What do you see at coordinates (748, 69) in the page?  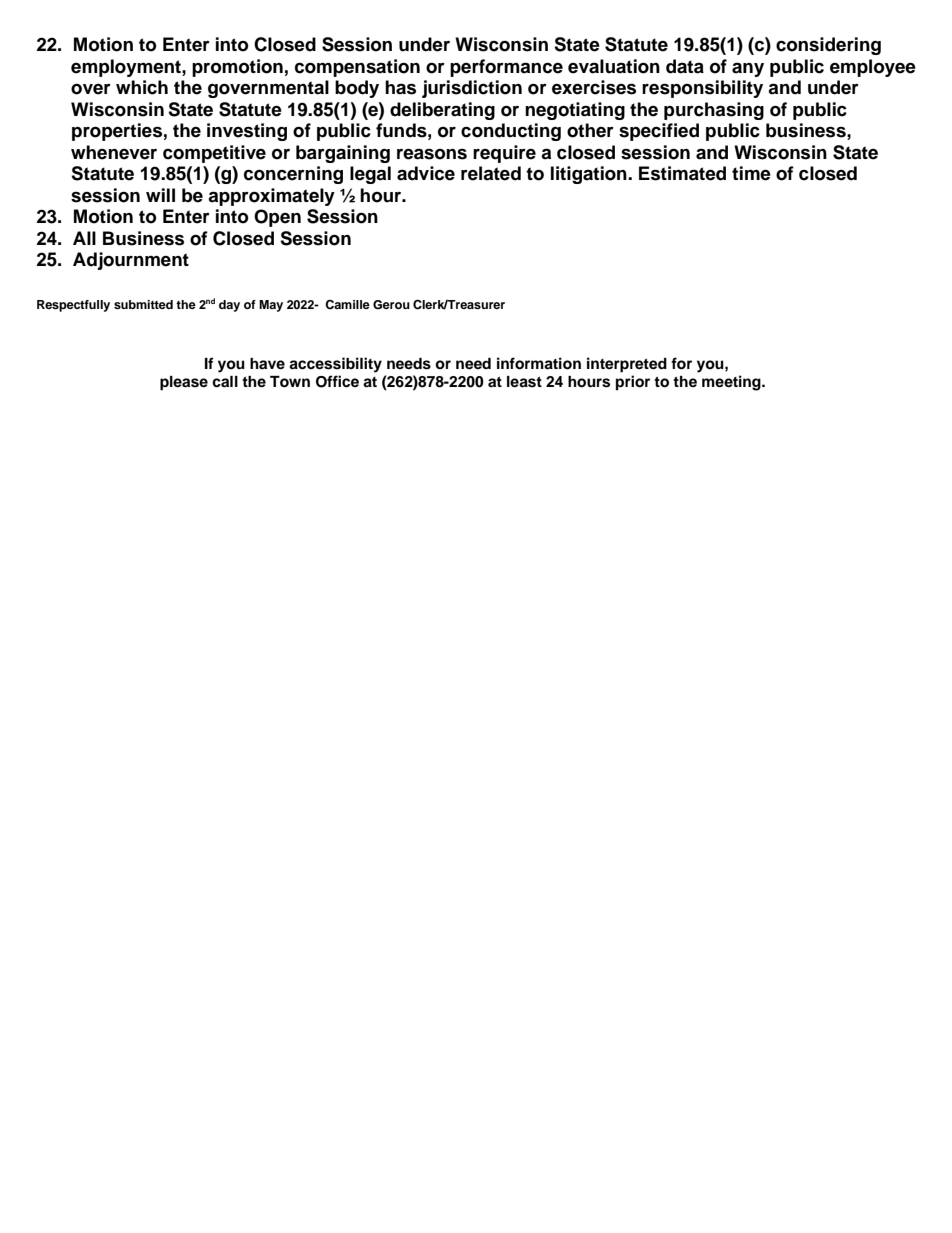 I see `any` at bounding box center [748, 69].
